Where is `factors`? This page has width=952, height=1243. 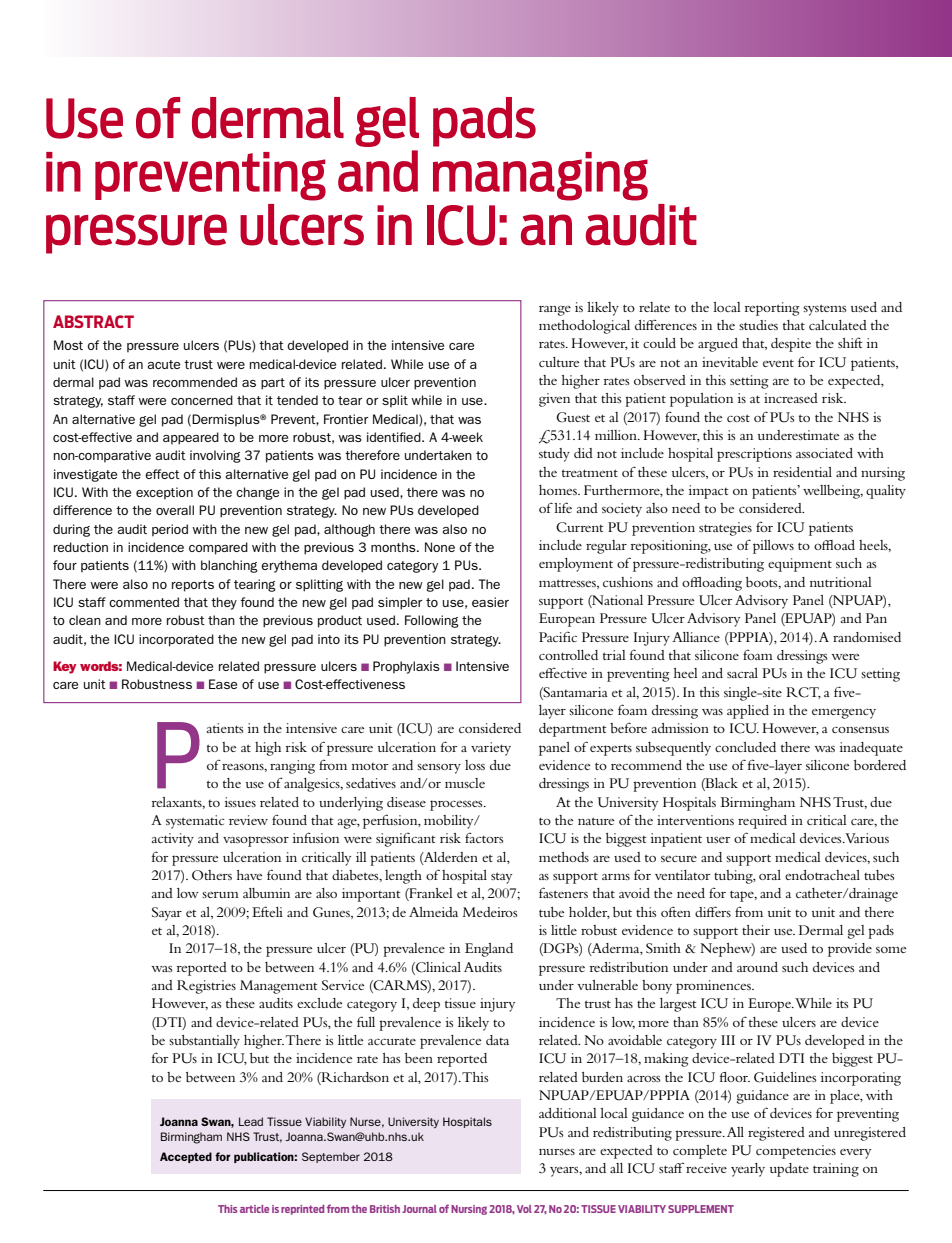
factors is located at coordinates (484, 837).
